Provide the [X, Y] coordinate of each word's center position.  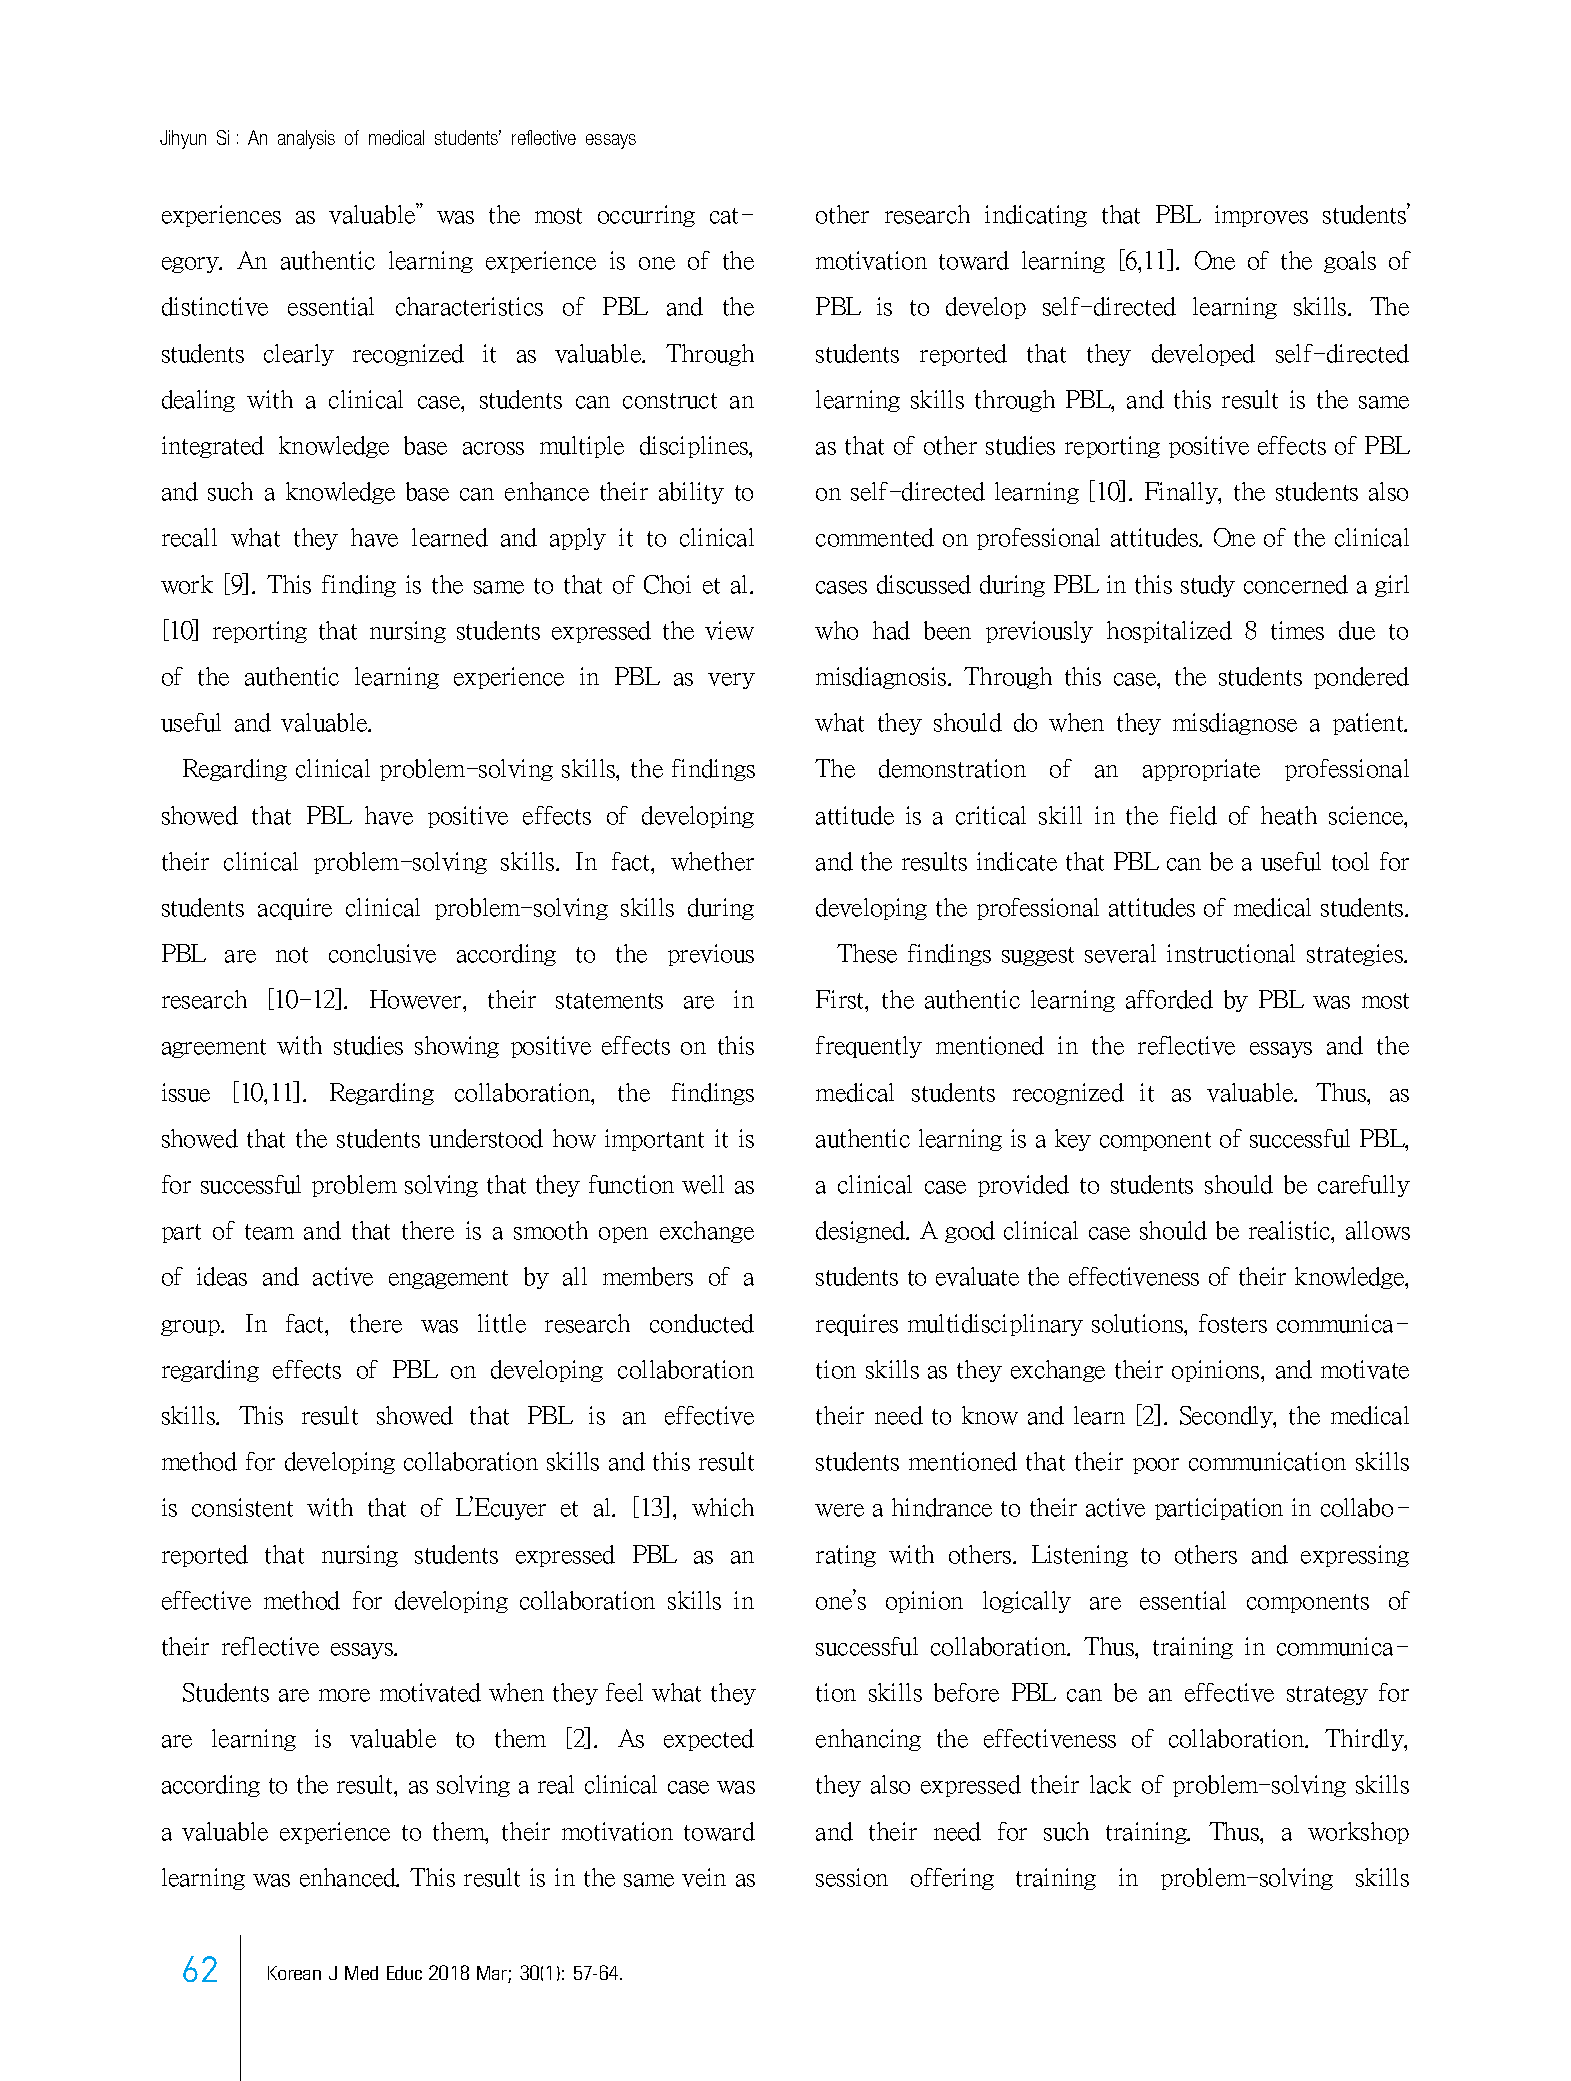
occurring [646, 216]
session [852, 1877]
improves [1261, 216]
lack [1110, 1784]
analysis [306, 139]
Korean [294, 1973]
